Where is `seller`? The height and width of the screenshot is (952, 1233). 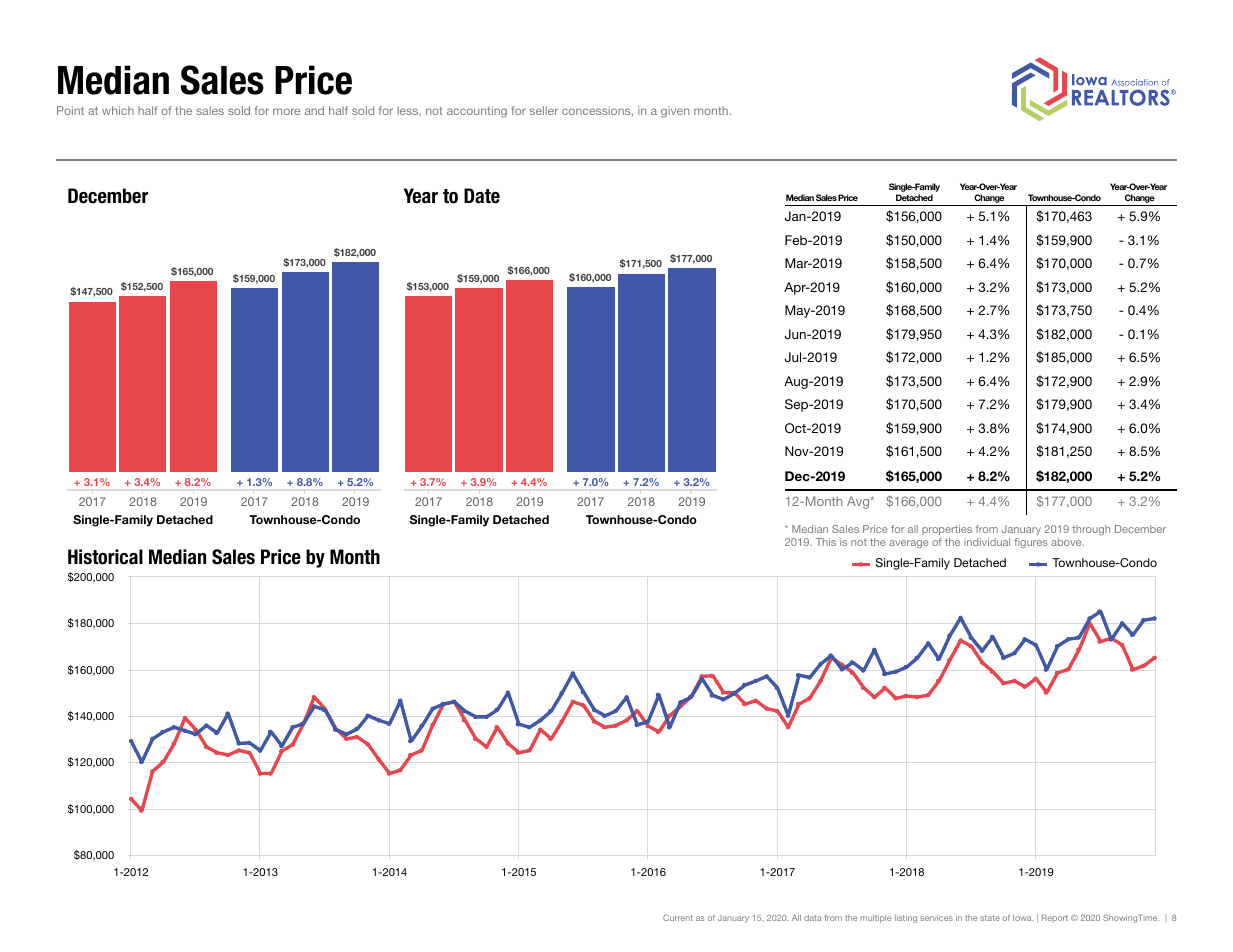
seller is located at coordinates (544, 110).
